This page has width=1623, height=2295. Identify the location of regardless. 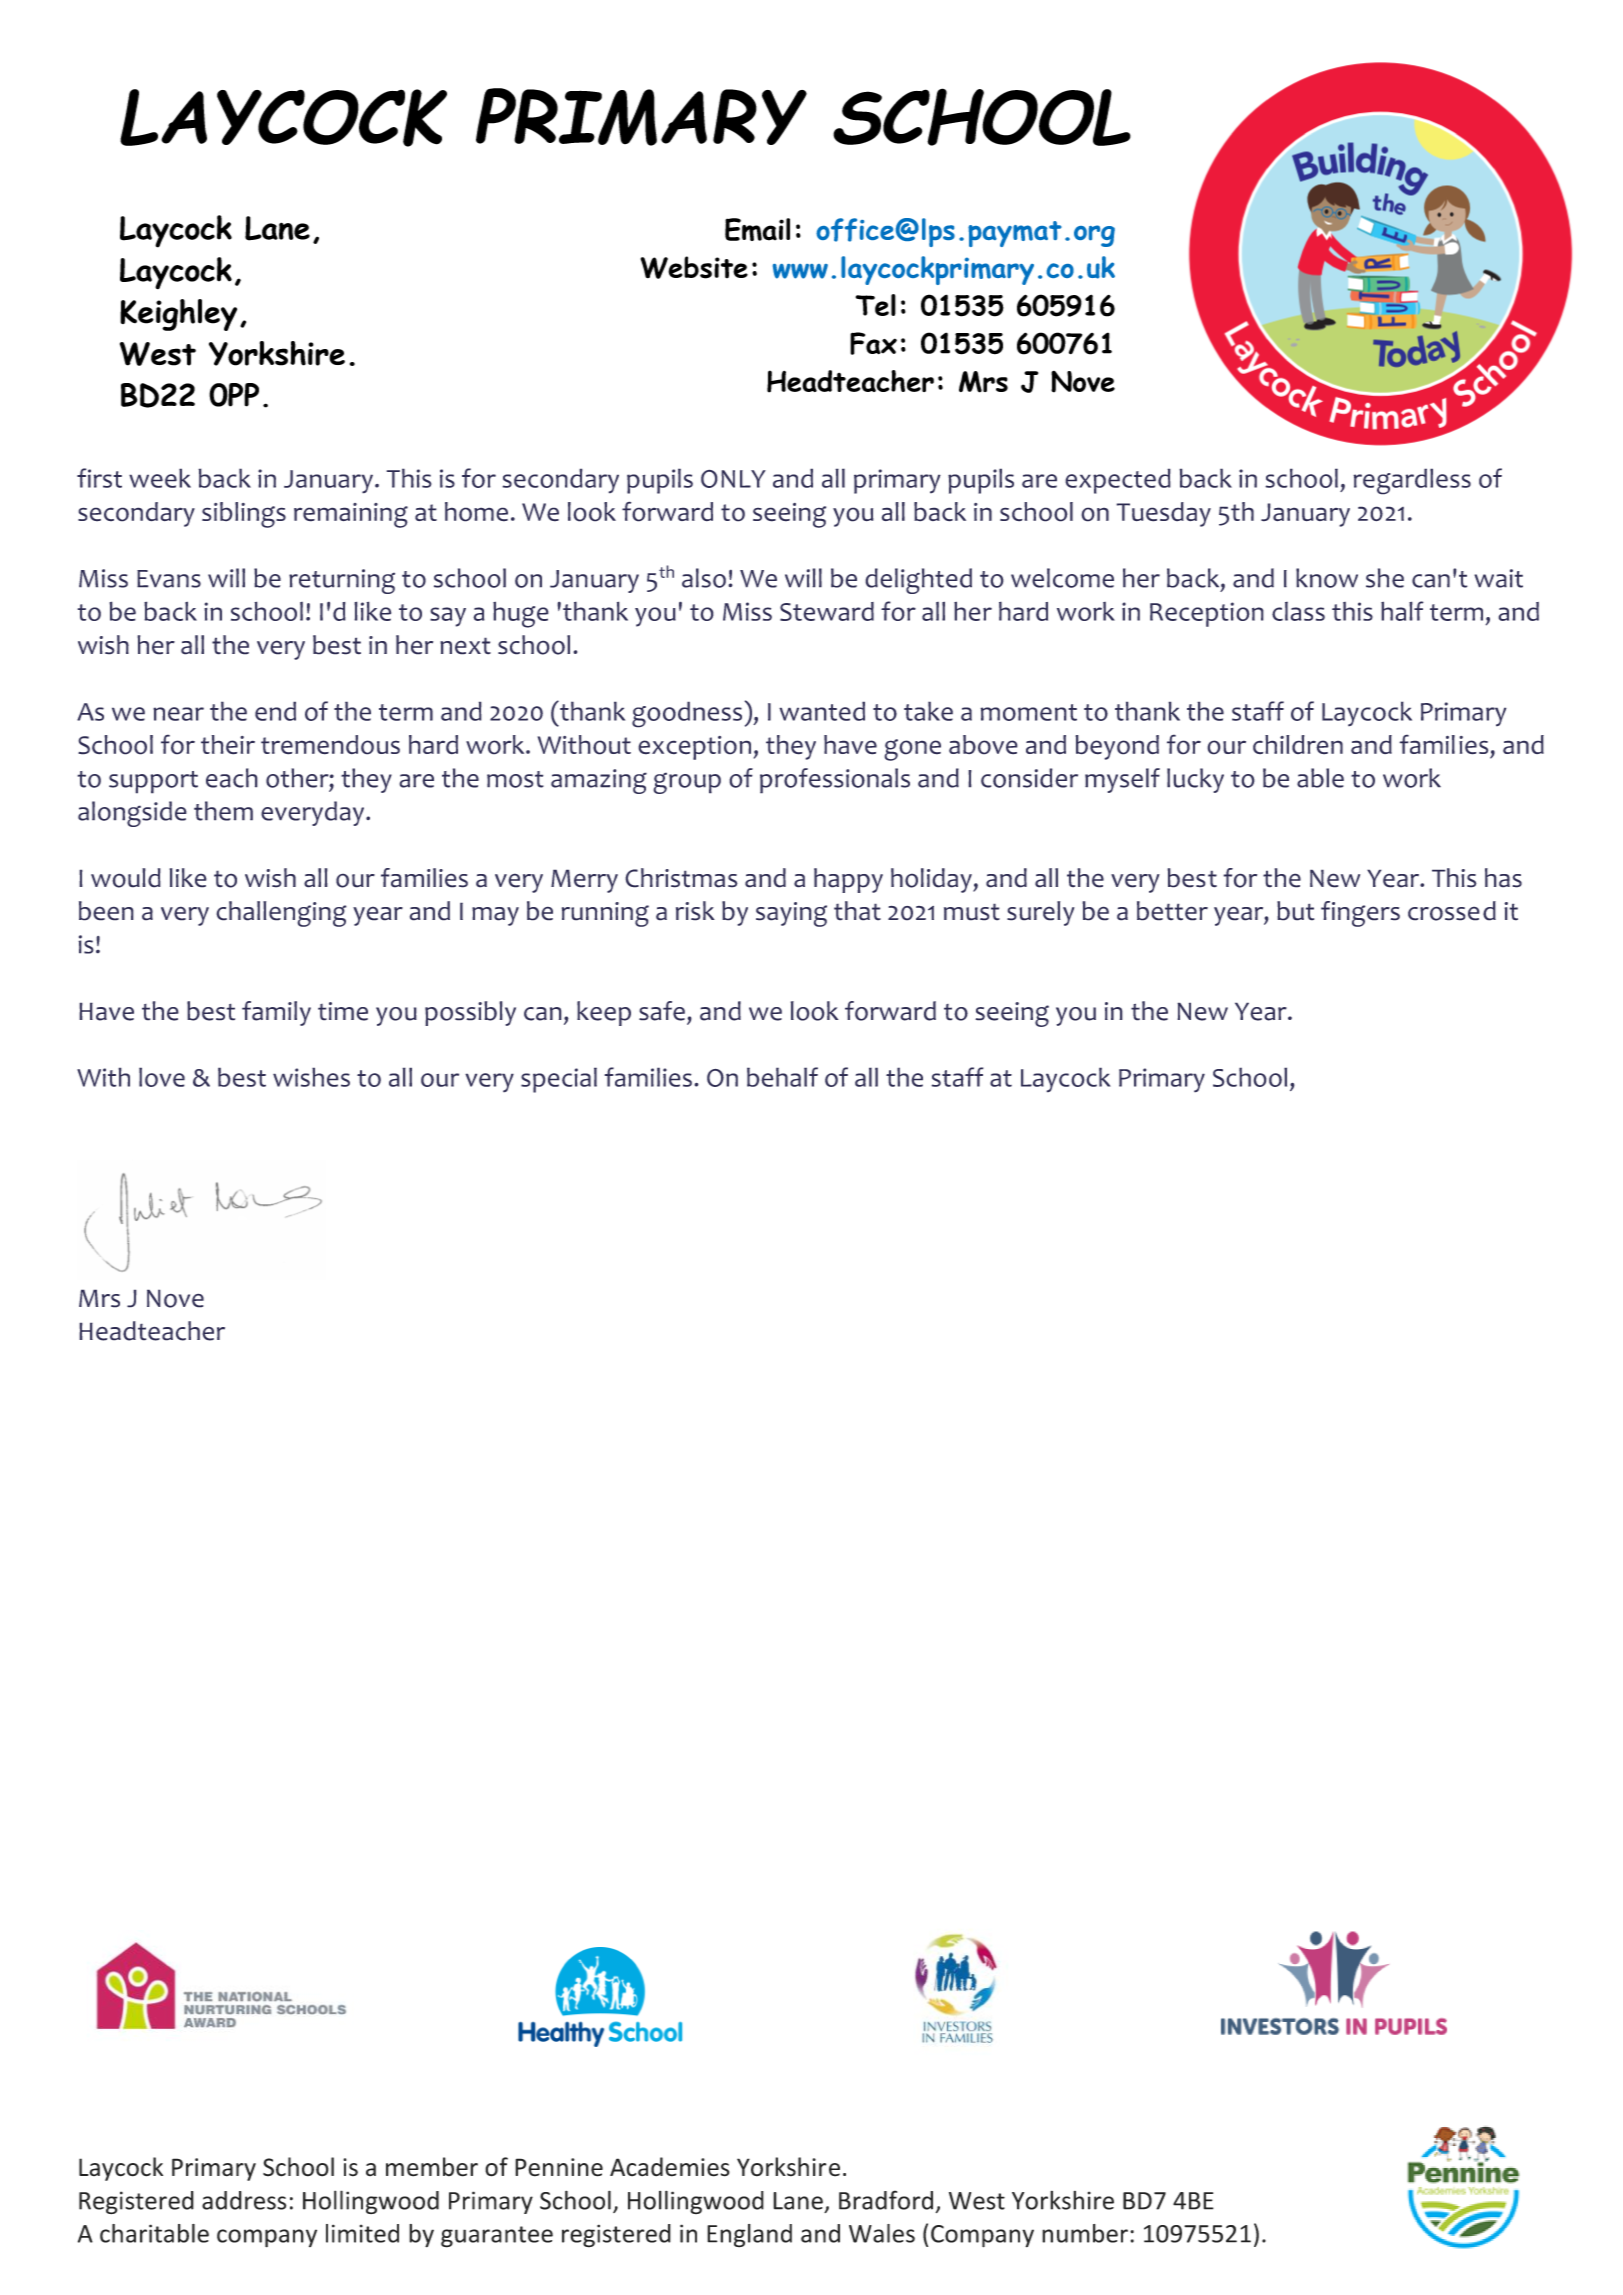
(1412, 481).
